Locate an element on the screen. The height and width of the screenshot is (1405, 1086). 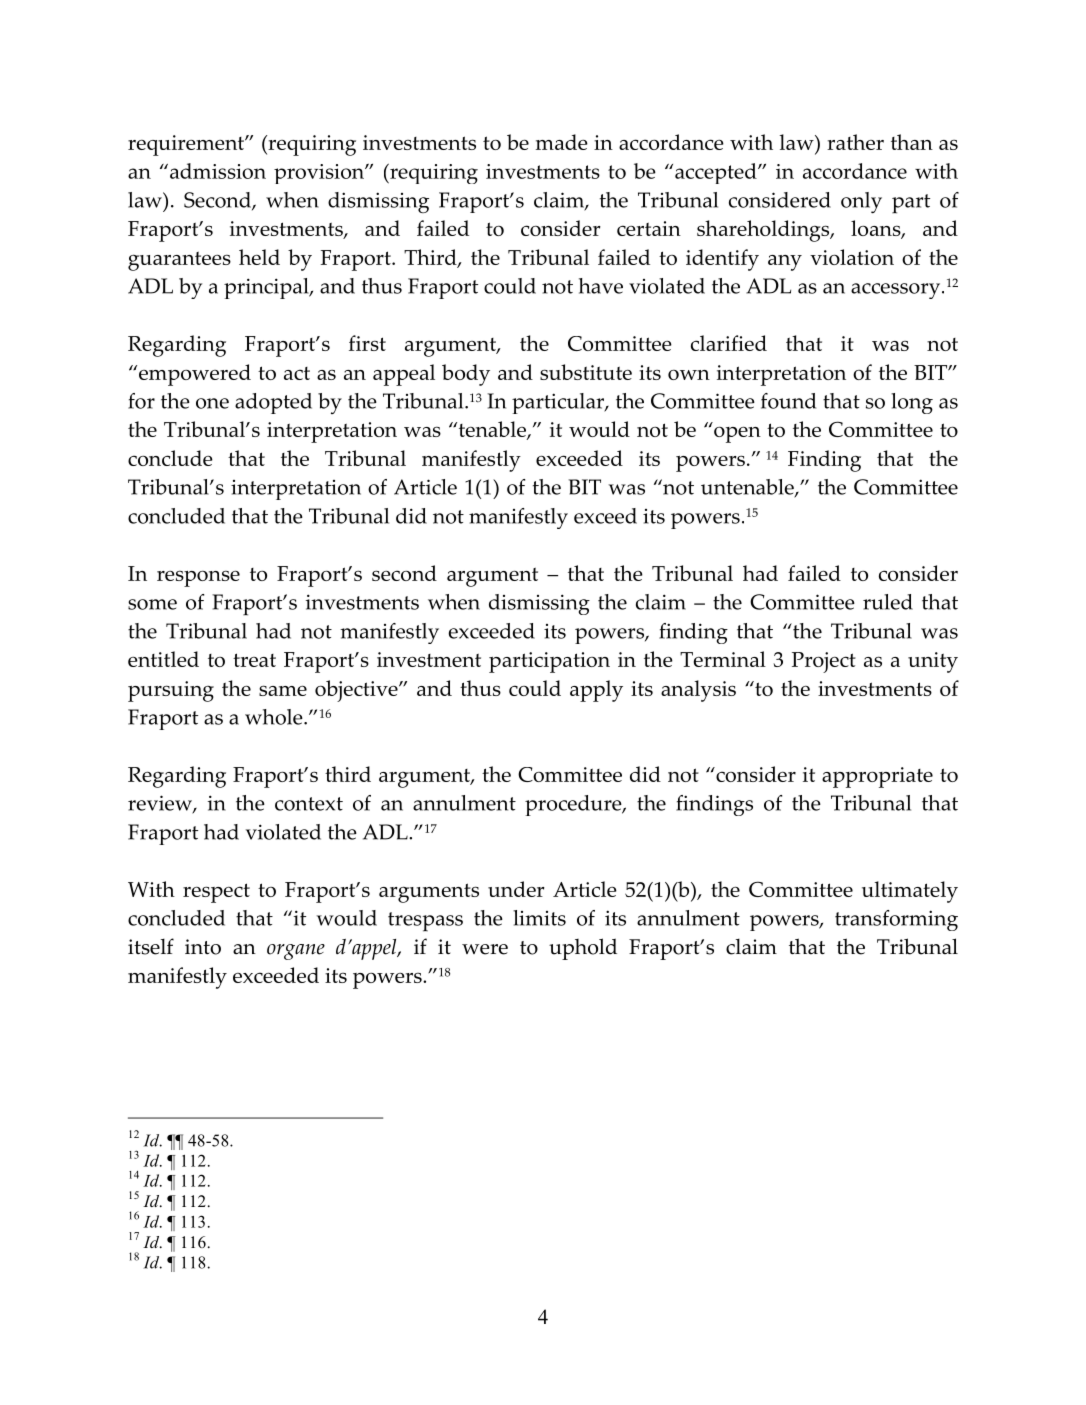
first is located at coordinates (367, 343).
